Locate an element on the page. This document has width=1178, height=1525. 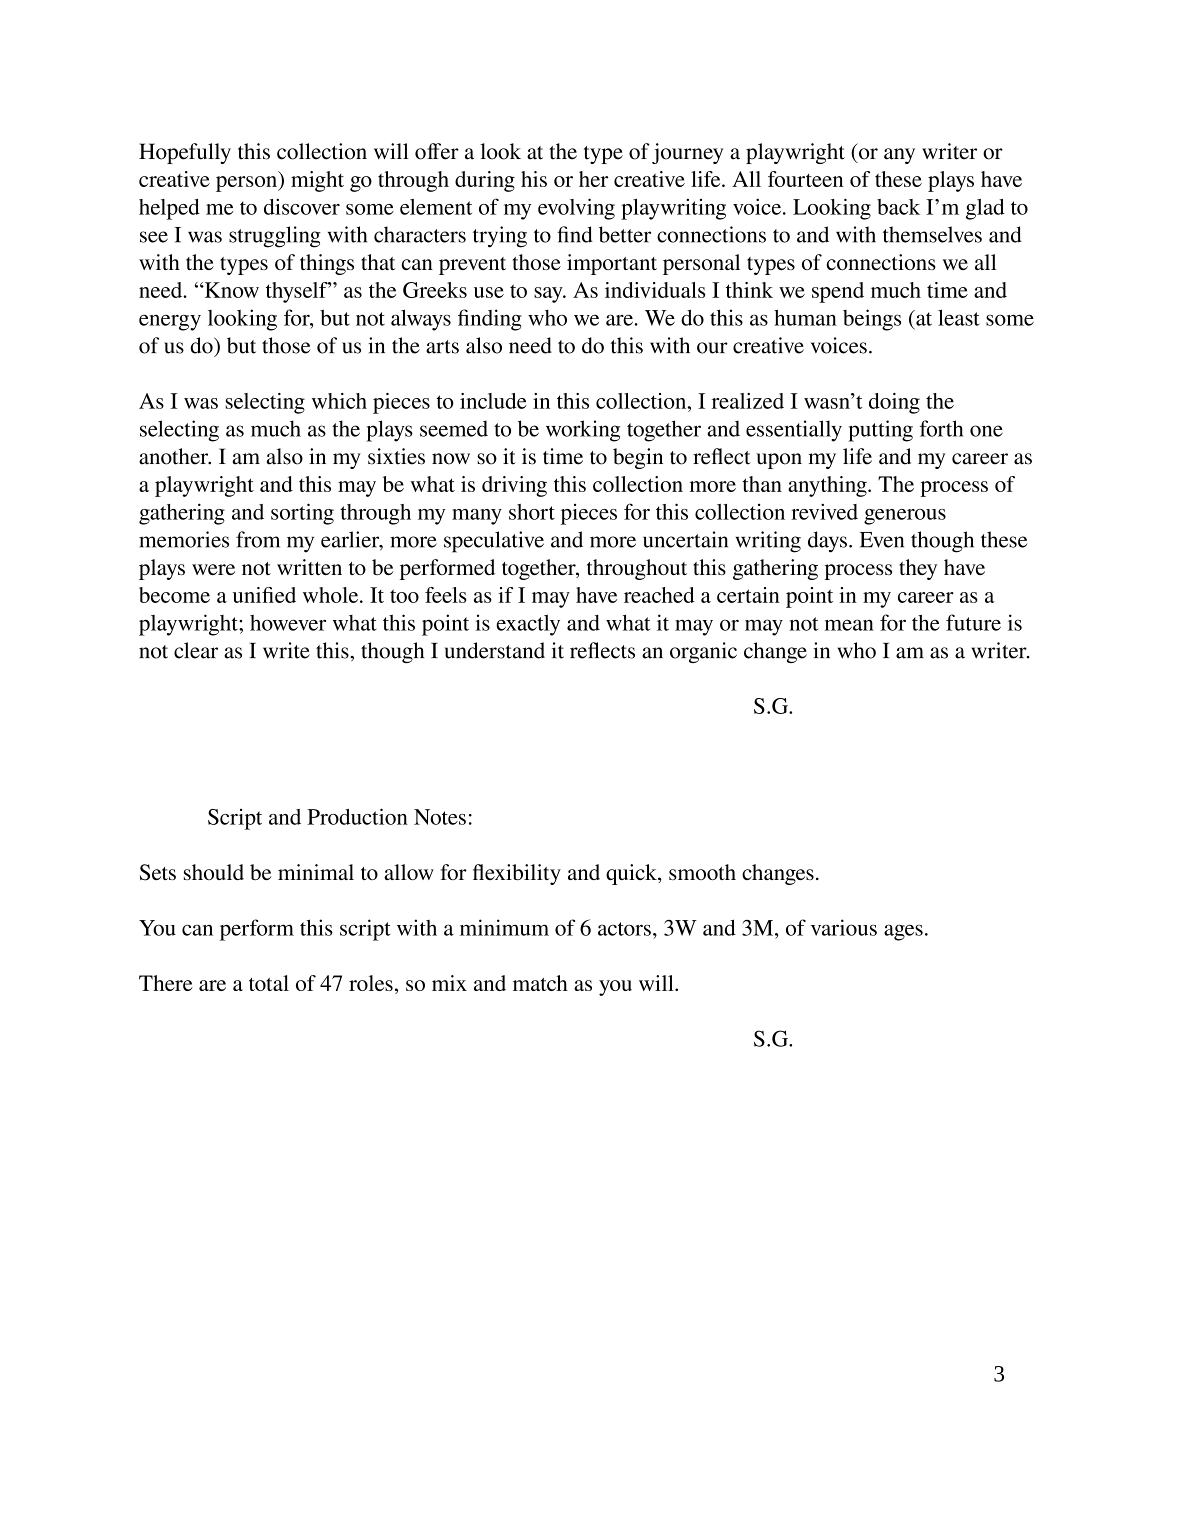
ages is located at coordinates (903, 932).
